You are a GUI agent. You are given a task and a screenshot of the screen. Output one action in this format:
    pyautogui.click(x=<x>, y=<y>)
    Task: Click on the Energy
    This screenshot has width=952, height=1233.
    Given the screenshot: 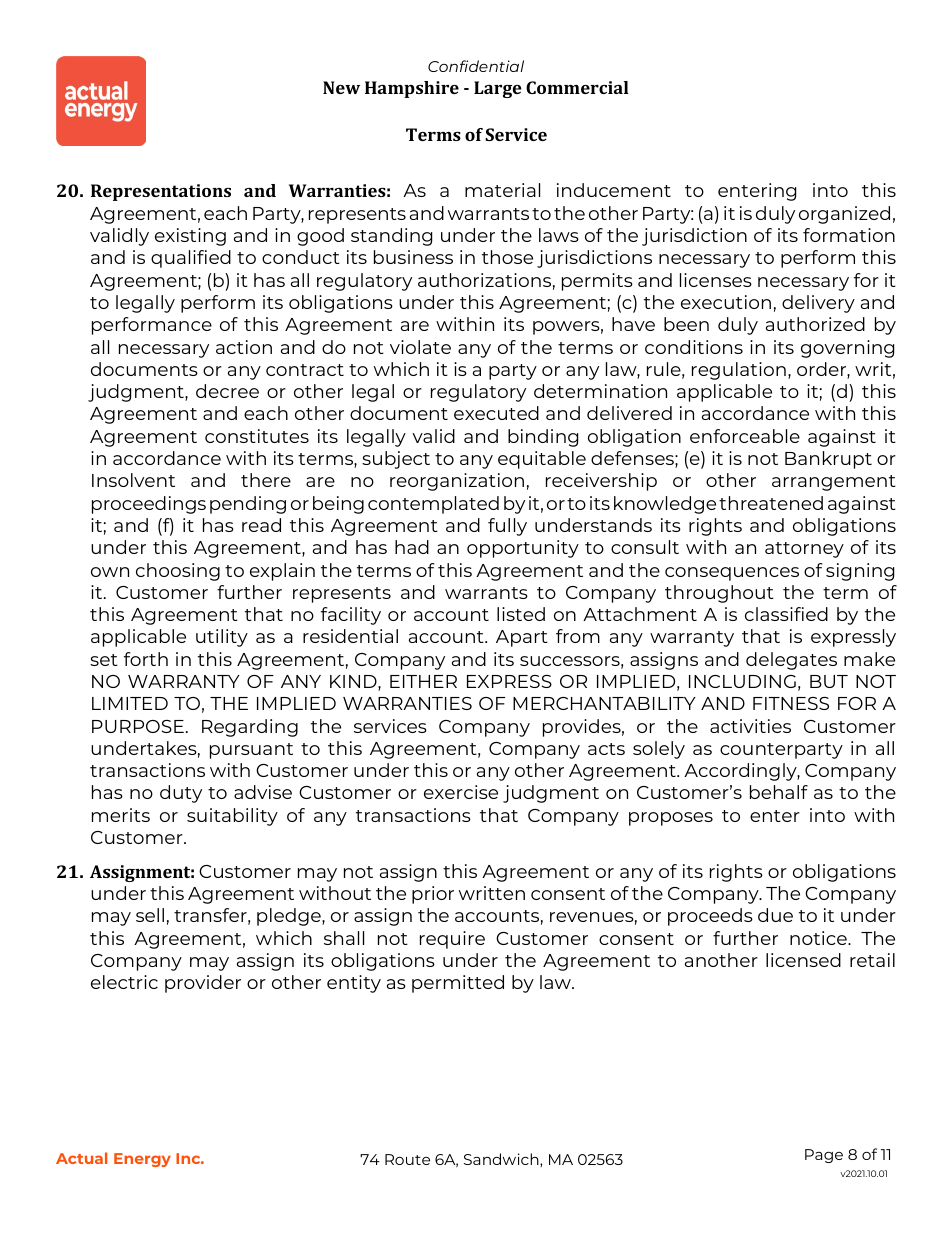 What is the action you would take?
    pyautogui.click(x=142, y=1160)
